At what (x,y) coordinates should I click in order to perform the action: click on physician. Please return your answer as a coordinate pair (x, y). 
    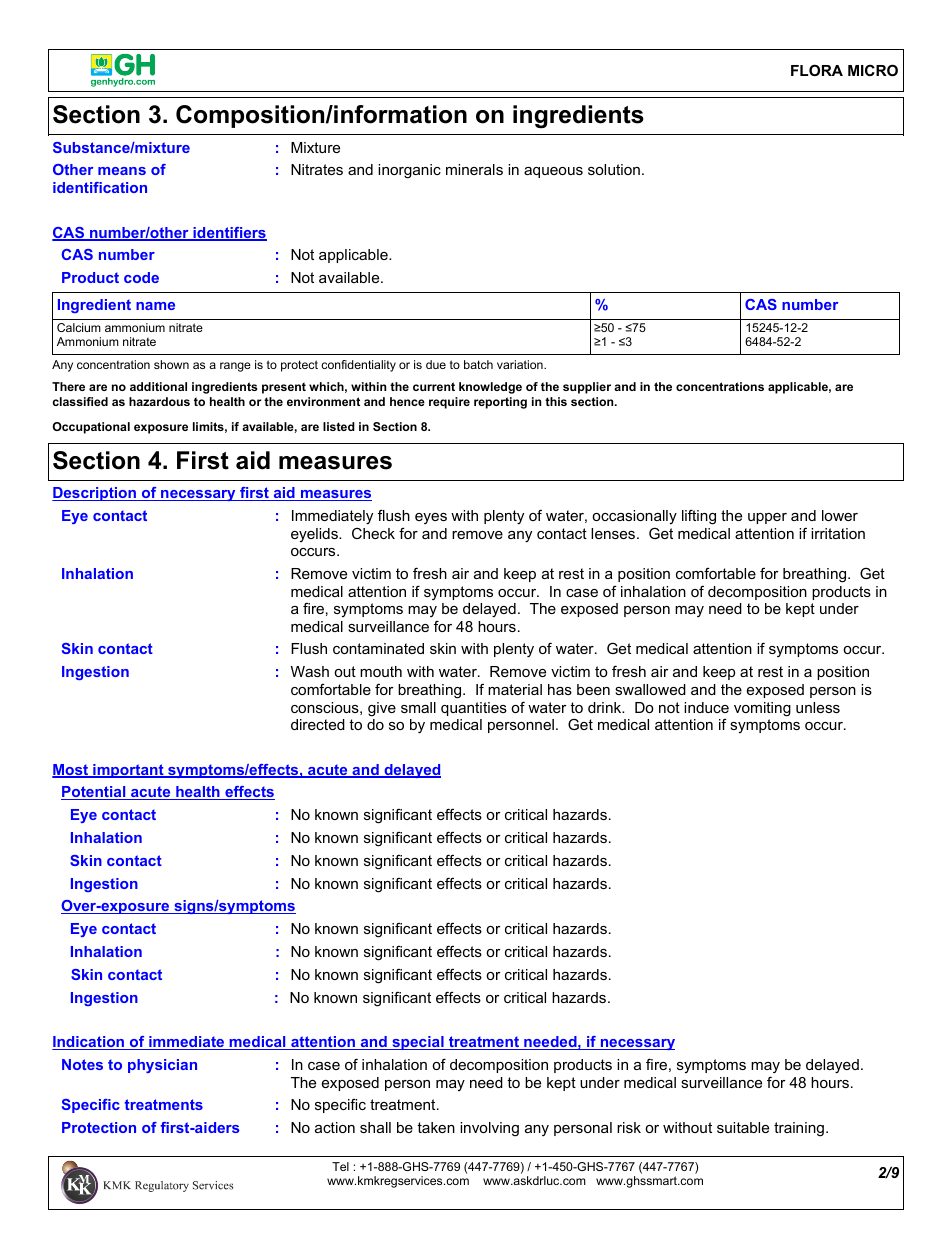
    Looking at the image, I should click on (162, 1066).
